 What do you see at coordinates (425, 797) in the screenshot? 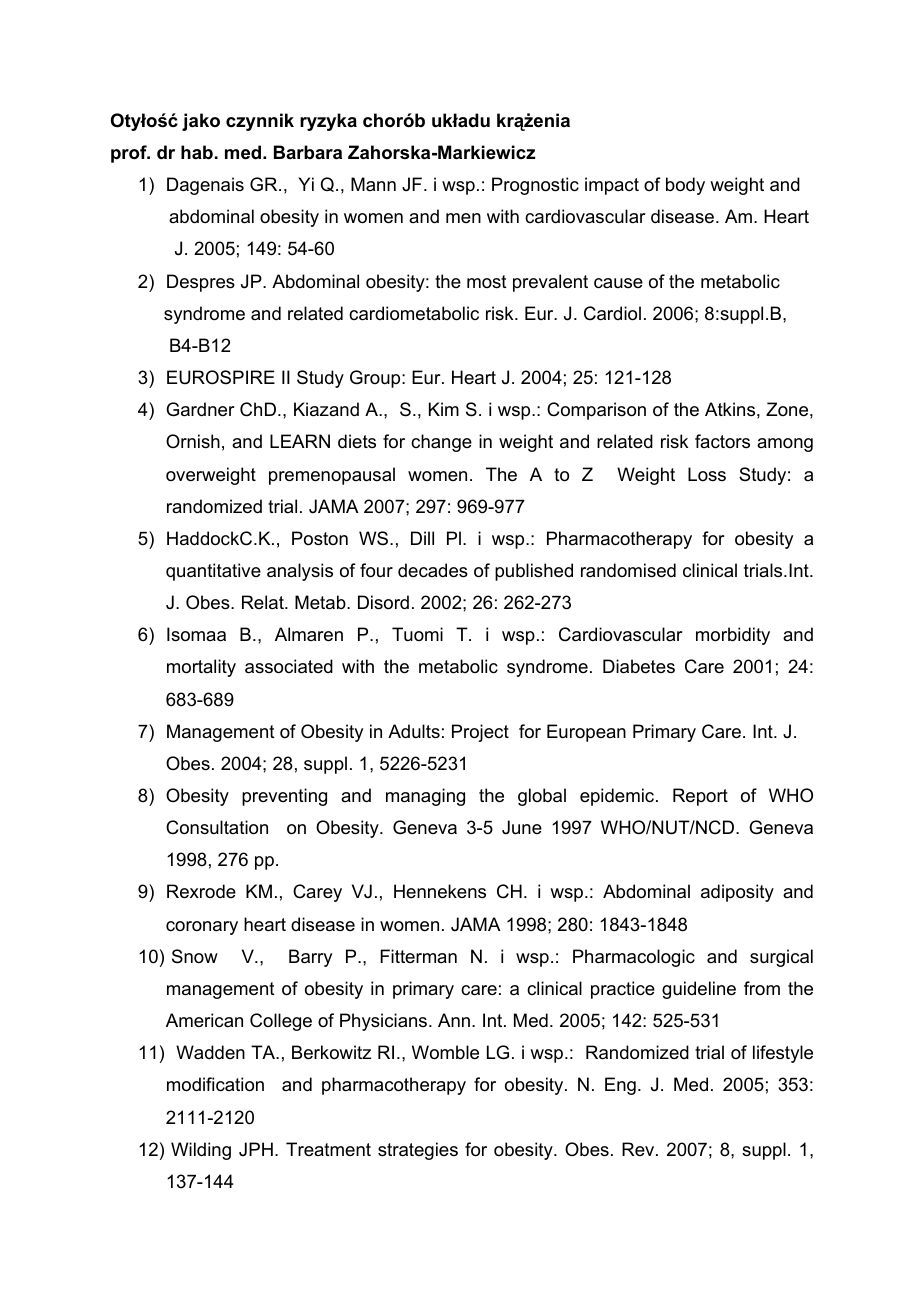
I see `managing` at bounding box center [425, 797].
